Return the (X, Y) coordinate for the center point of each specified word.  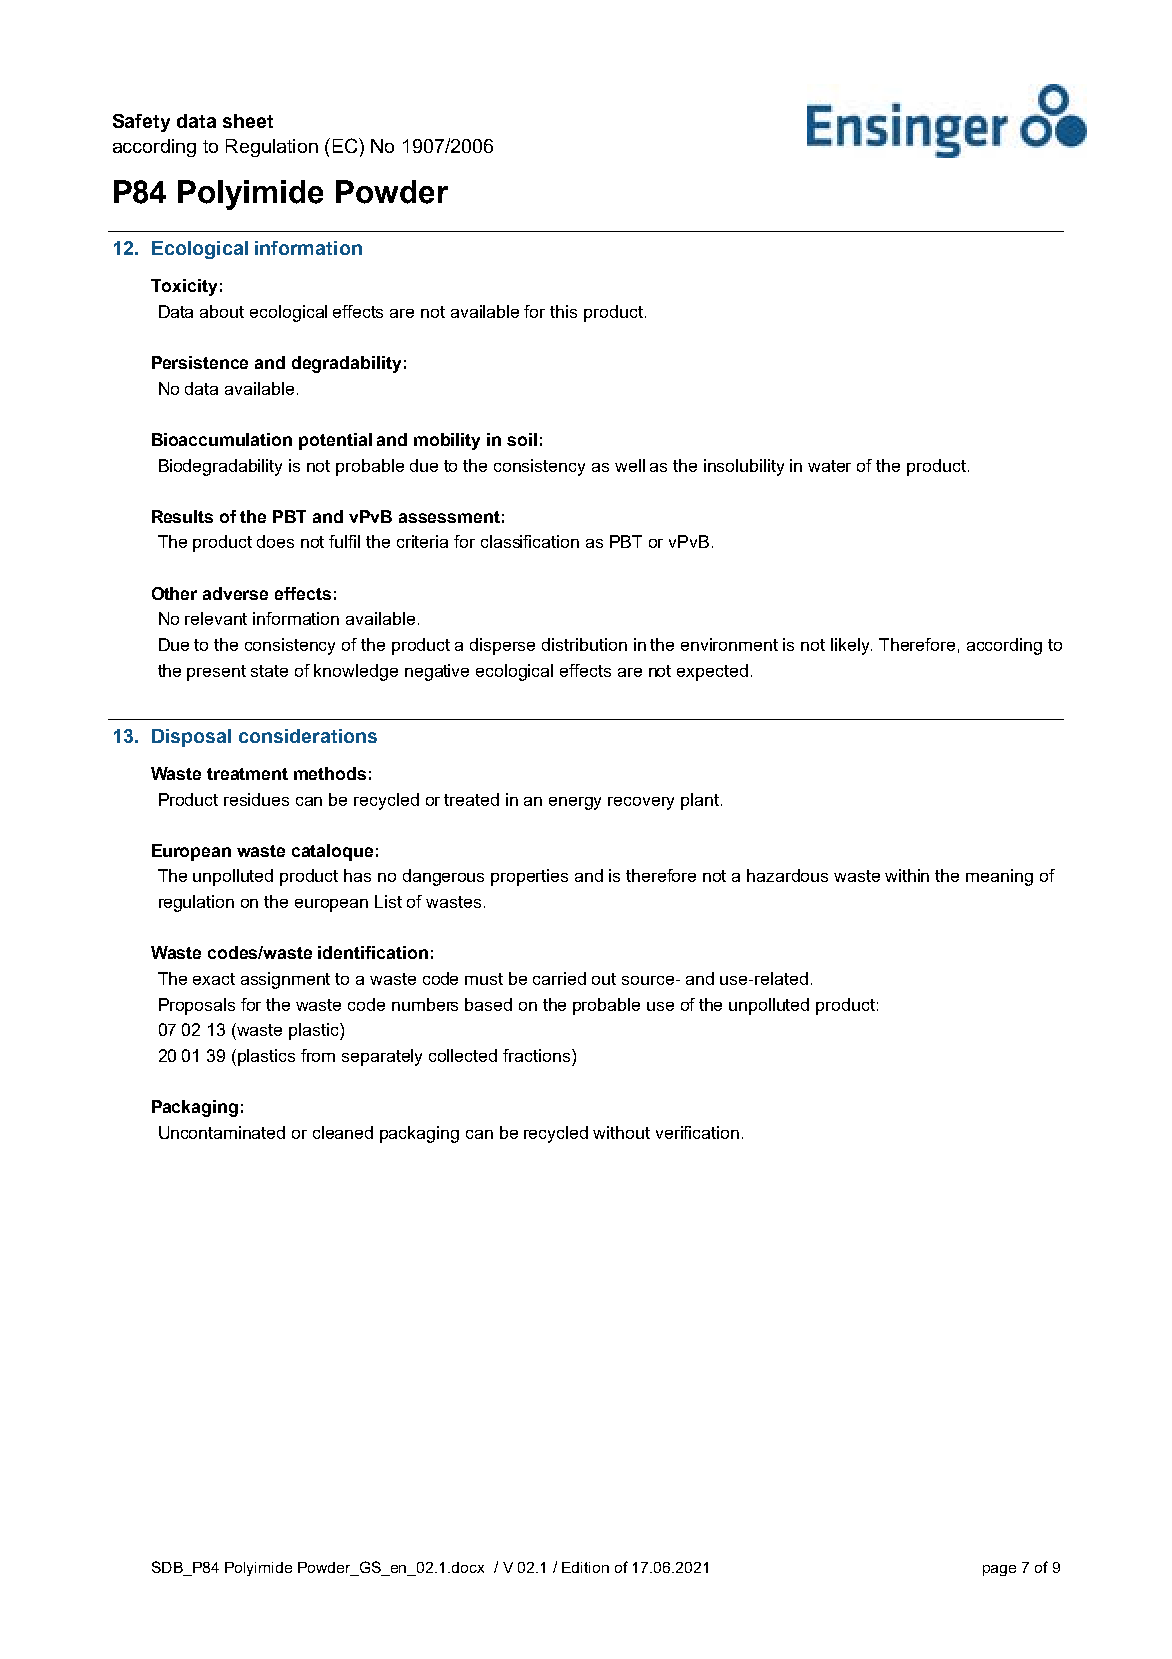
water (829, 466)
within (907, 875)
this (563, 311)
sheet (248, 121)
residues (256, 799)
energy (575, 803)
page (999, 1570)
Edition (585, 1567)
